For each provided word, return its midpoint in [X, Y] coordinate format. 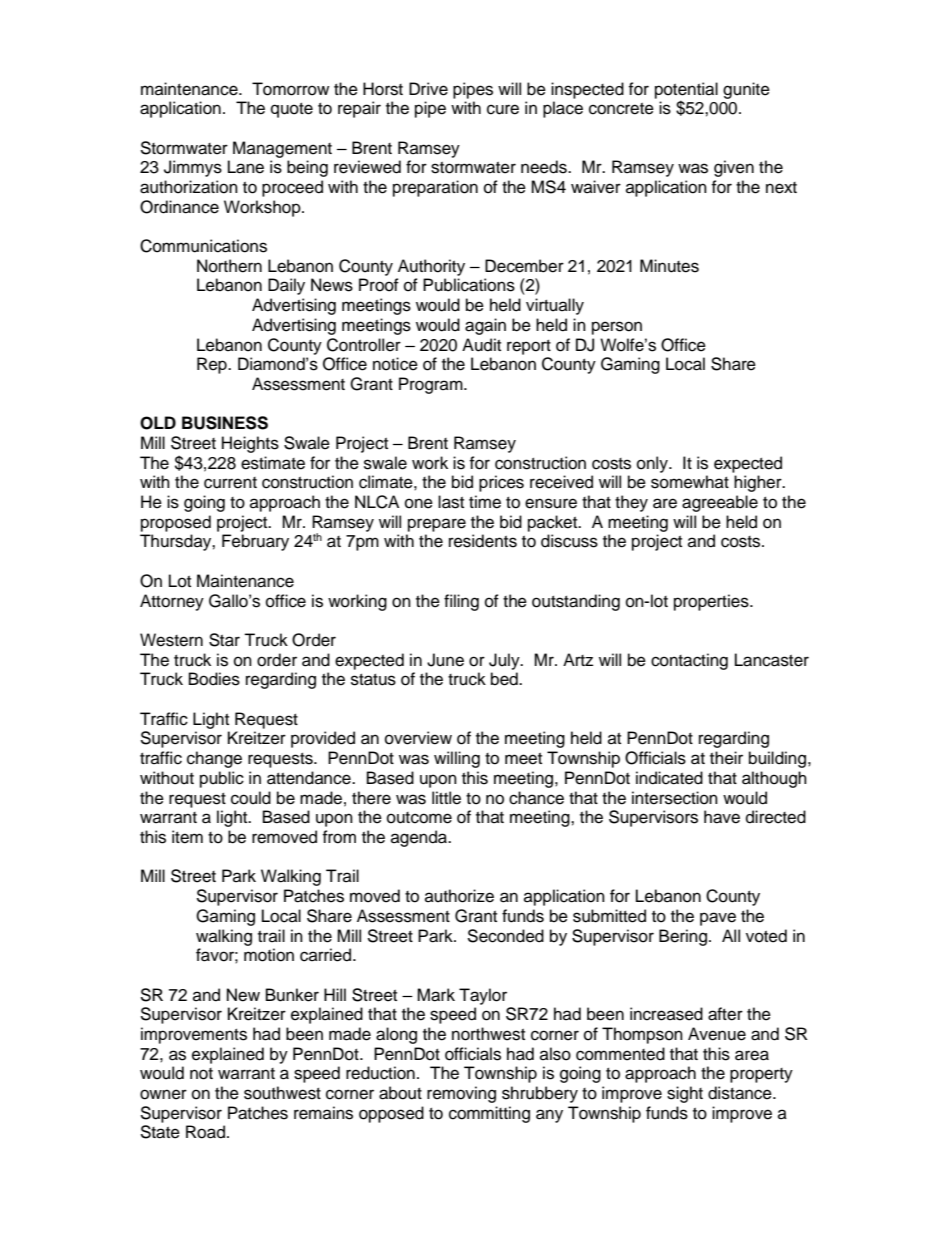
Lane [246, 167]
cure [503, 109]
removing [461, 1094]
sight [685, 1094]
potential [686, 91]
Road [205, 1132]
